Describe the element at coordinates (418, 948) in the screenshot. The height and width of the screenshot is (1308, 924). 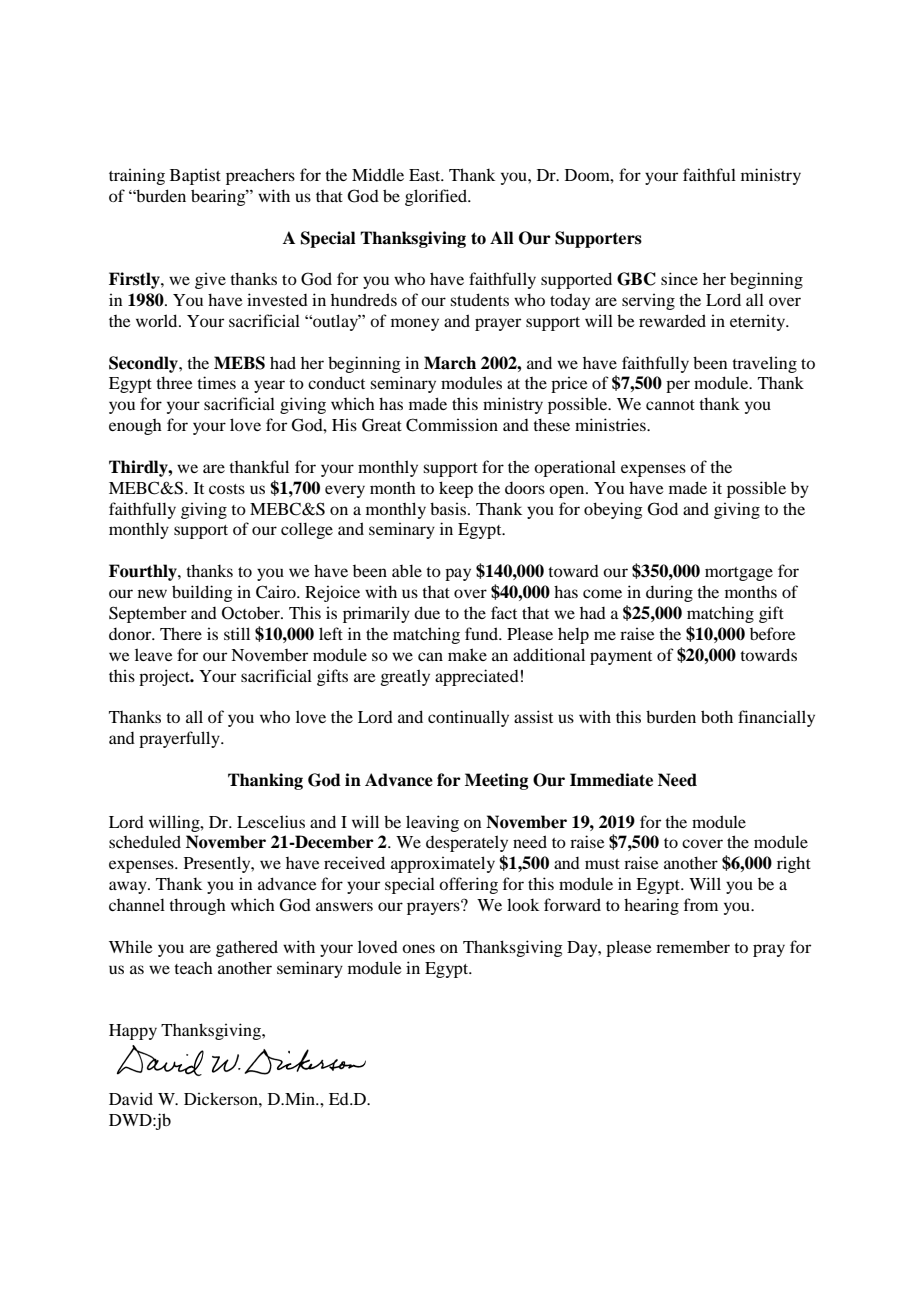
I see `ones` at that location.
